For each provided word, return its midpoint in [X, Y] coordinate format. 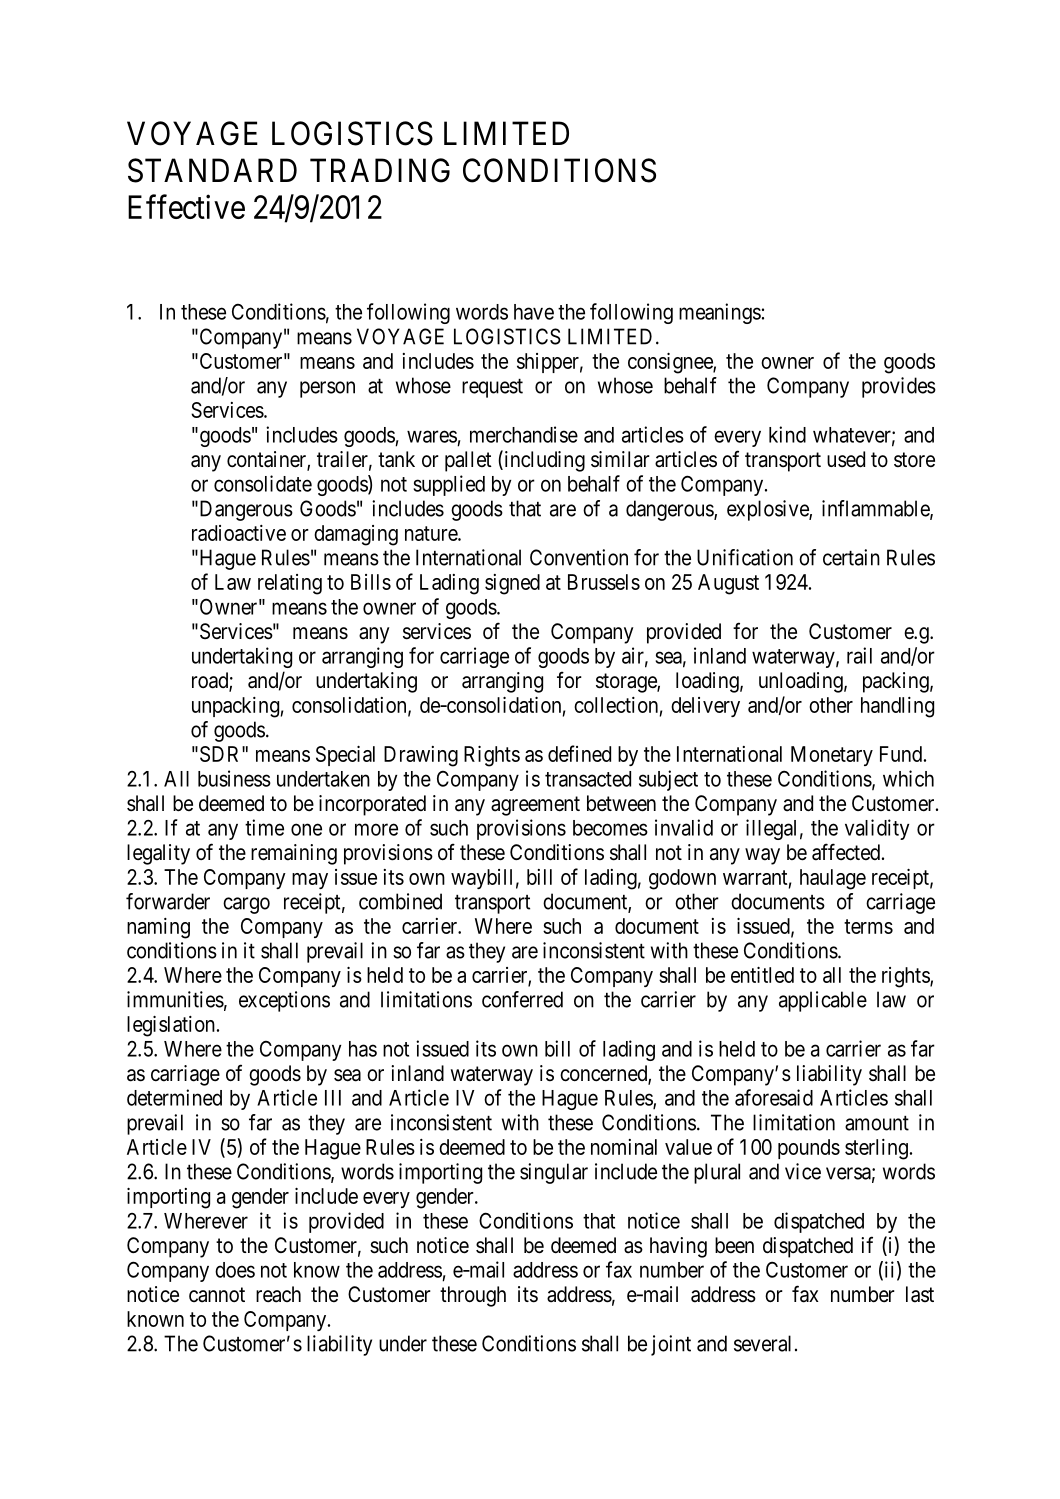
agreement [535, 806]
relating [290, 584]
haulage [833, 879]
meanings [720, 313]
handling [897, 707]
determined [174, 1097]
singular [554, 1173]
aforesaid [774, 1097]
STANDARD [212, 170]
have [534, 312]
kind [787, 434]
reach [278, 1294]
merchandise [524, 434]
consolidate [263, 483]
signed [512, 584]
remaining [294, 854]
